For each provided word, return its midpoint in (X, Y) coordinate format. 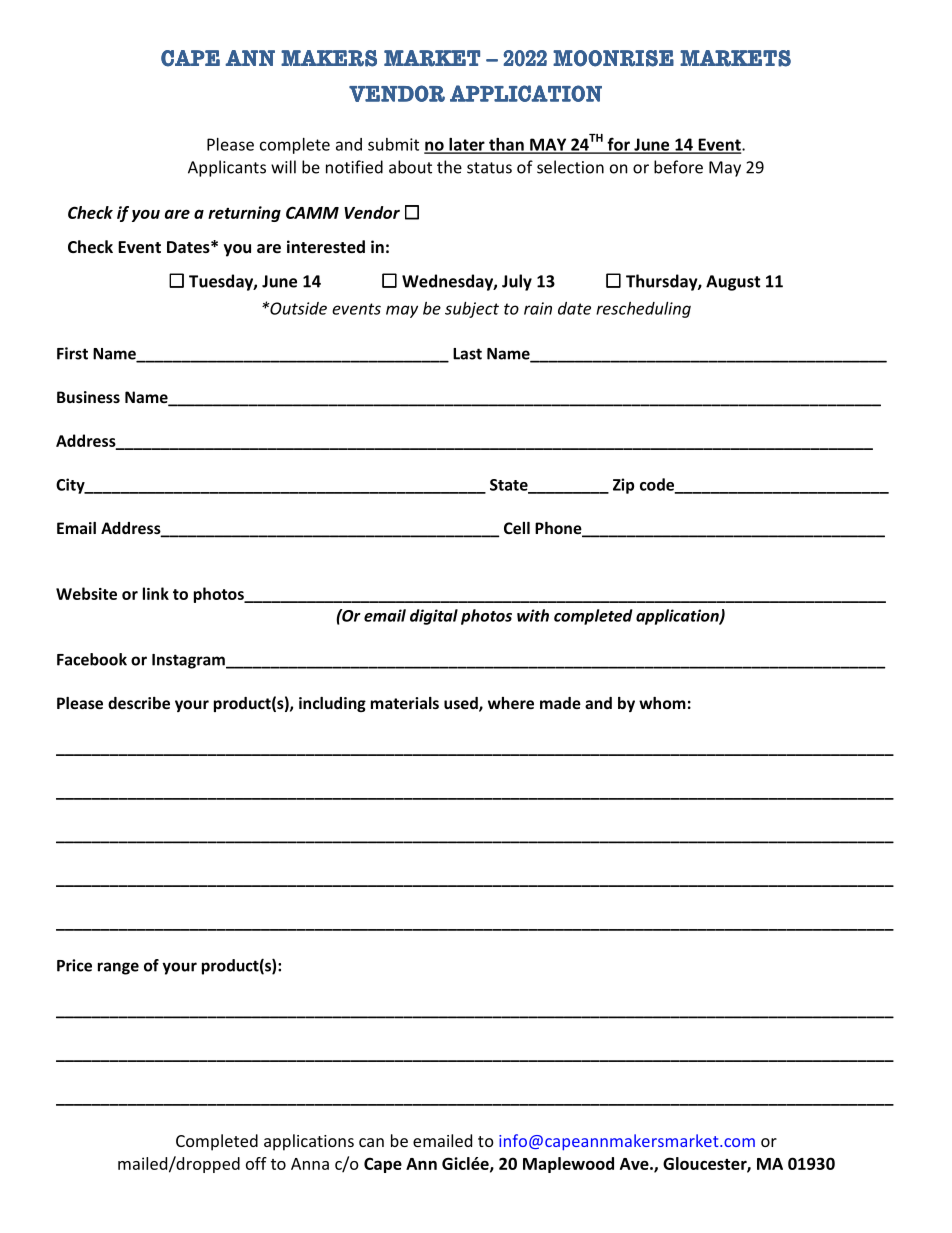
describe (139, 703)
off (256, 1163)
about (410, 167)
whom (662, 703)
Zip (623, 486)
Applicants (227, 168)
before (678, 167)
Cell (517, 528)
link (156, 593)
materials (405, 703)
